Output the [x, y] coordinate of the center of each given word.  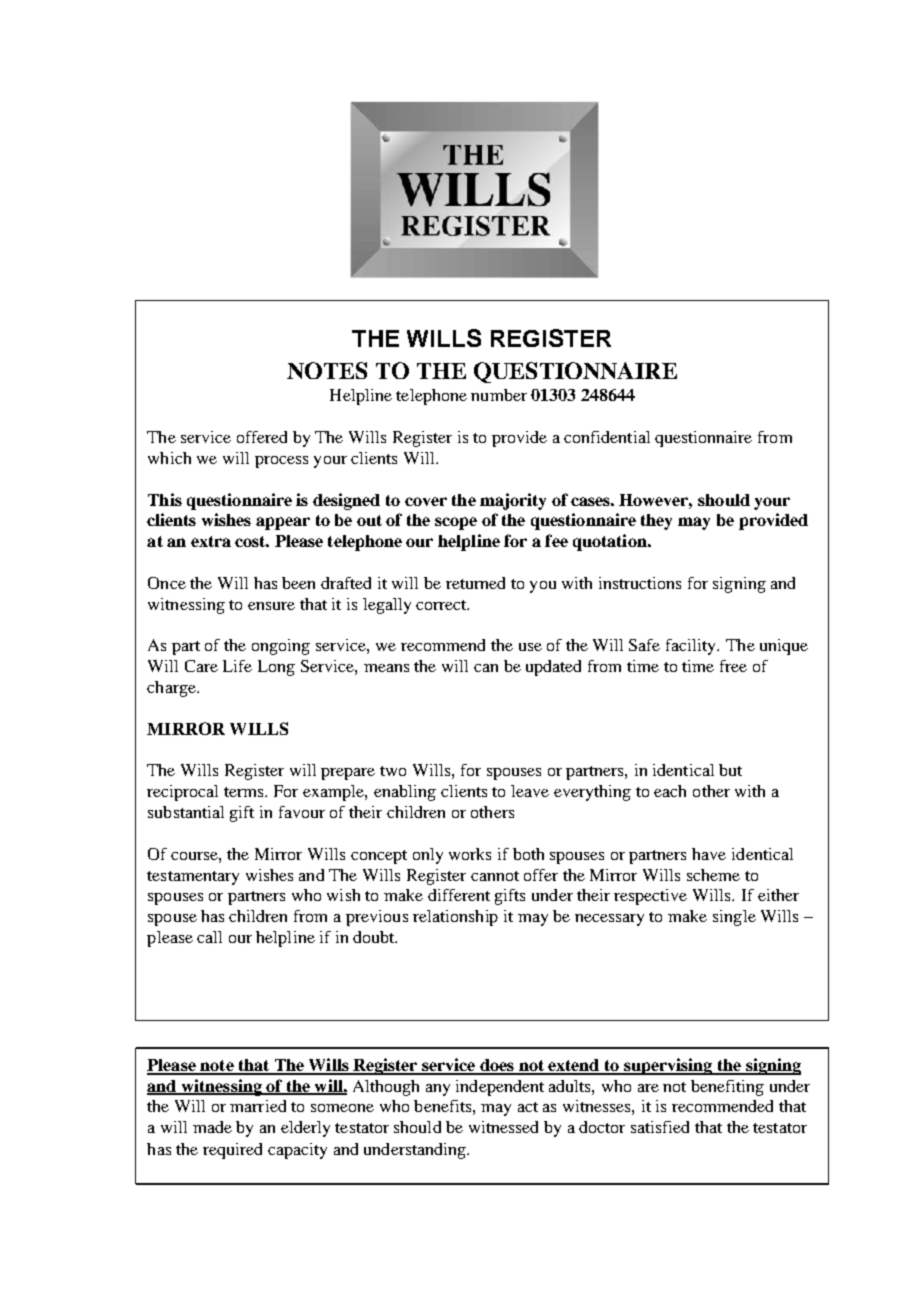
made [212, 1127]
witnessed [503, 1127]
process [281, 462]
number [499, 395]
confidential [607, 437]
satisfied [660, 1127]
